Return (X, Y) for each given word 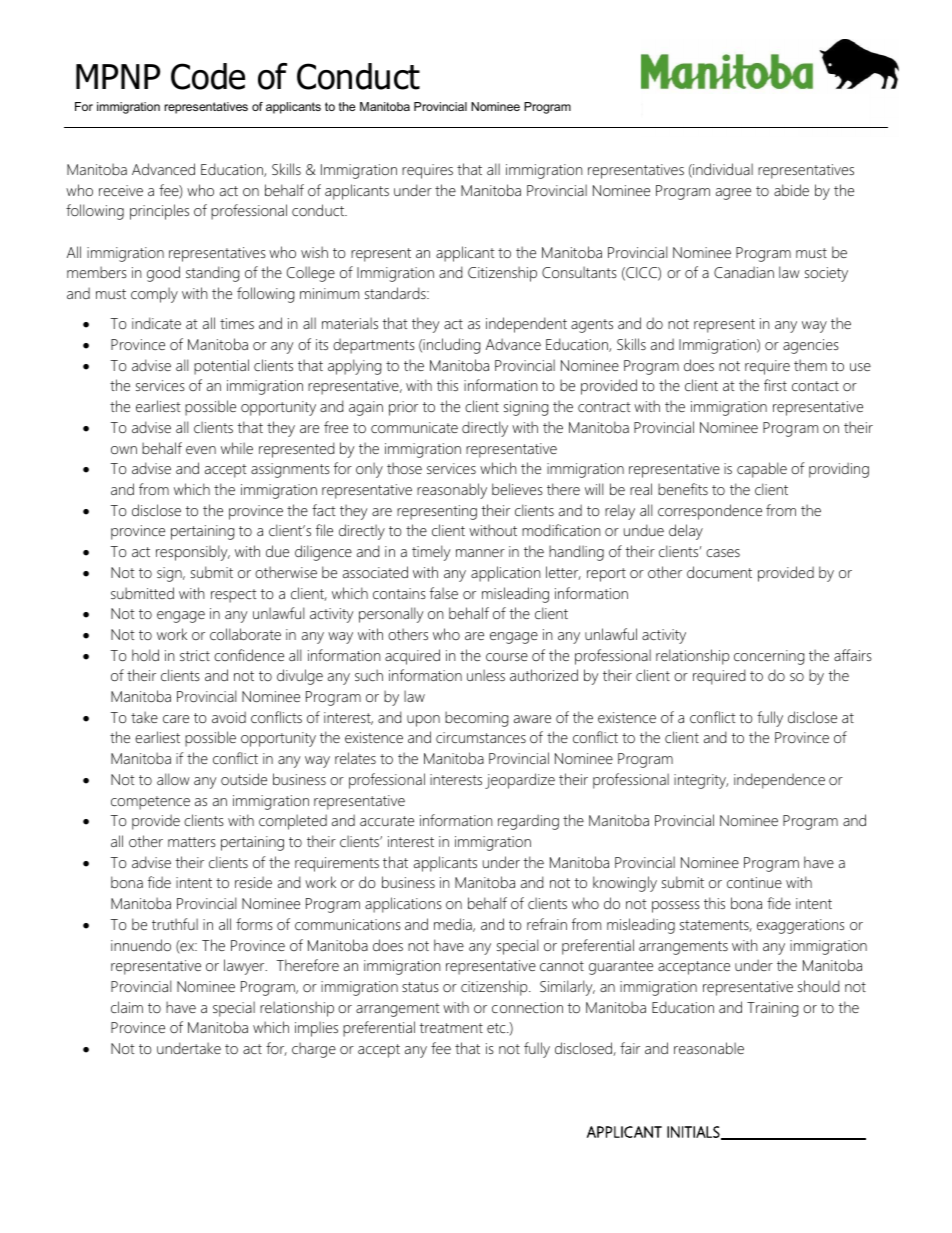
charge (314, 1050)
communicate (414, 427)
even (201, 450)
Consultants (579, 272)
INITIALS (694, 1133)
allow (173, 779)
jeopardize (520, 781)
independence (779, 781)
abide (791, 190)
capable (762, 470)
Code (208, 76)
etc (497, 1028)
